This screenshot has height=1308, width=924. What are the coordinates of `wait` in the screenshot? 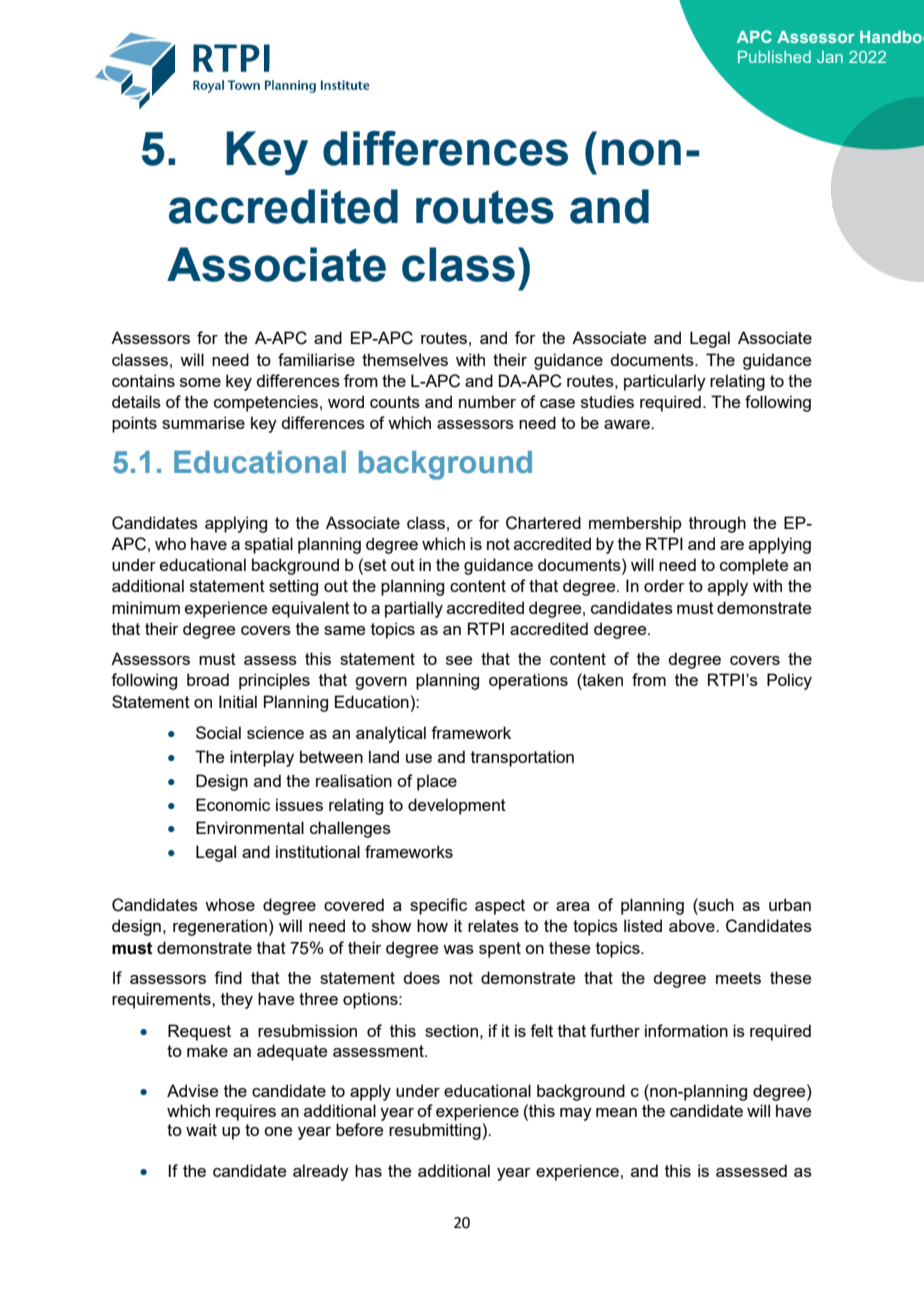 It's located at (201, 1129).
